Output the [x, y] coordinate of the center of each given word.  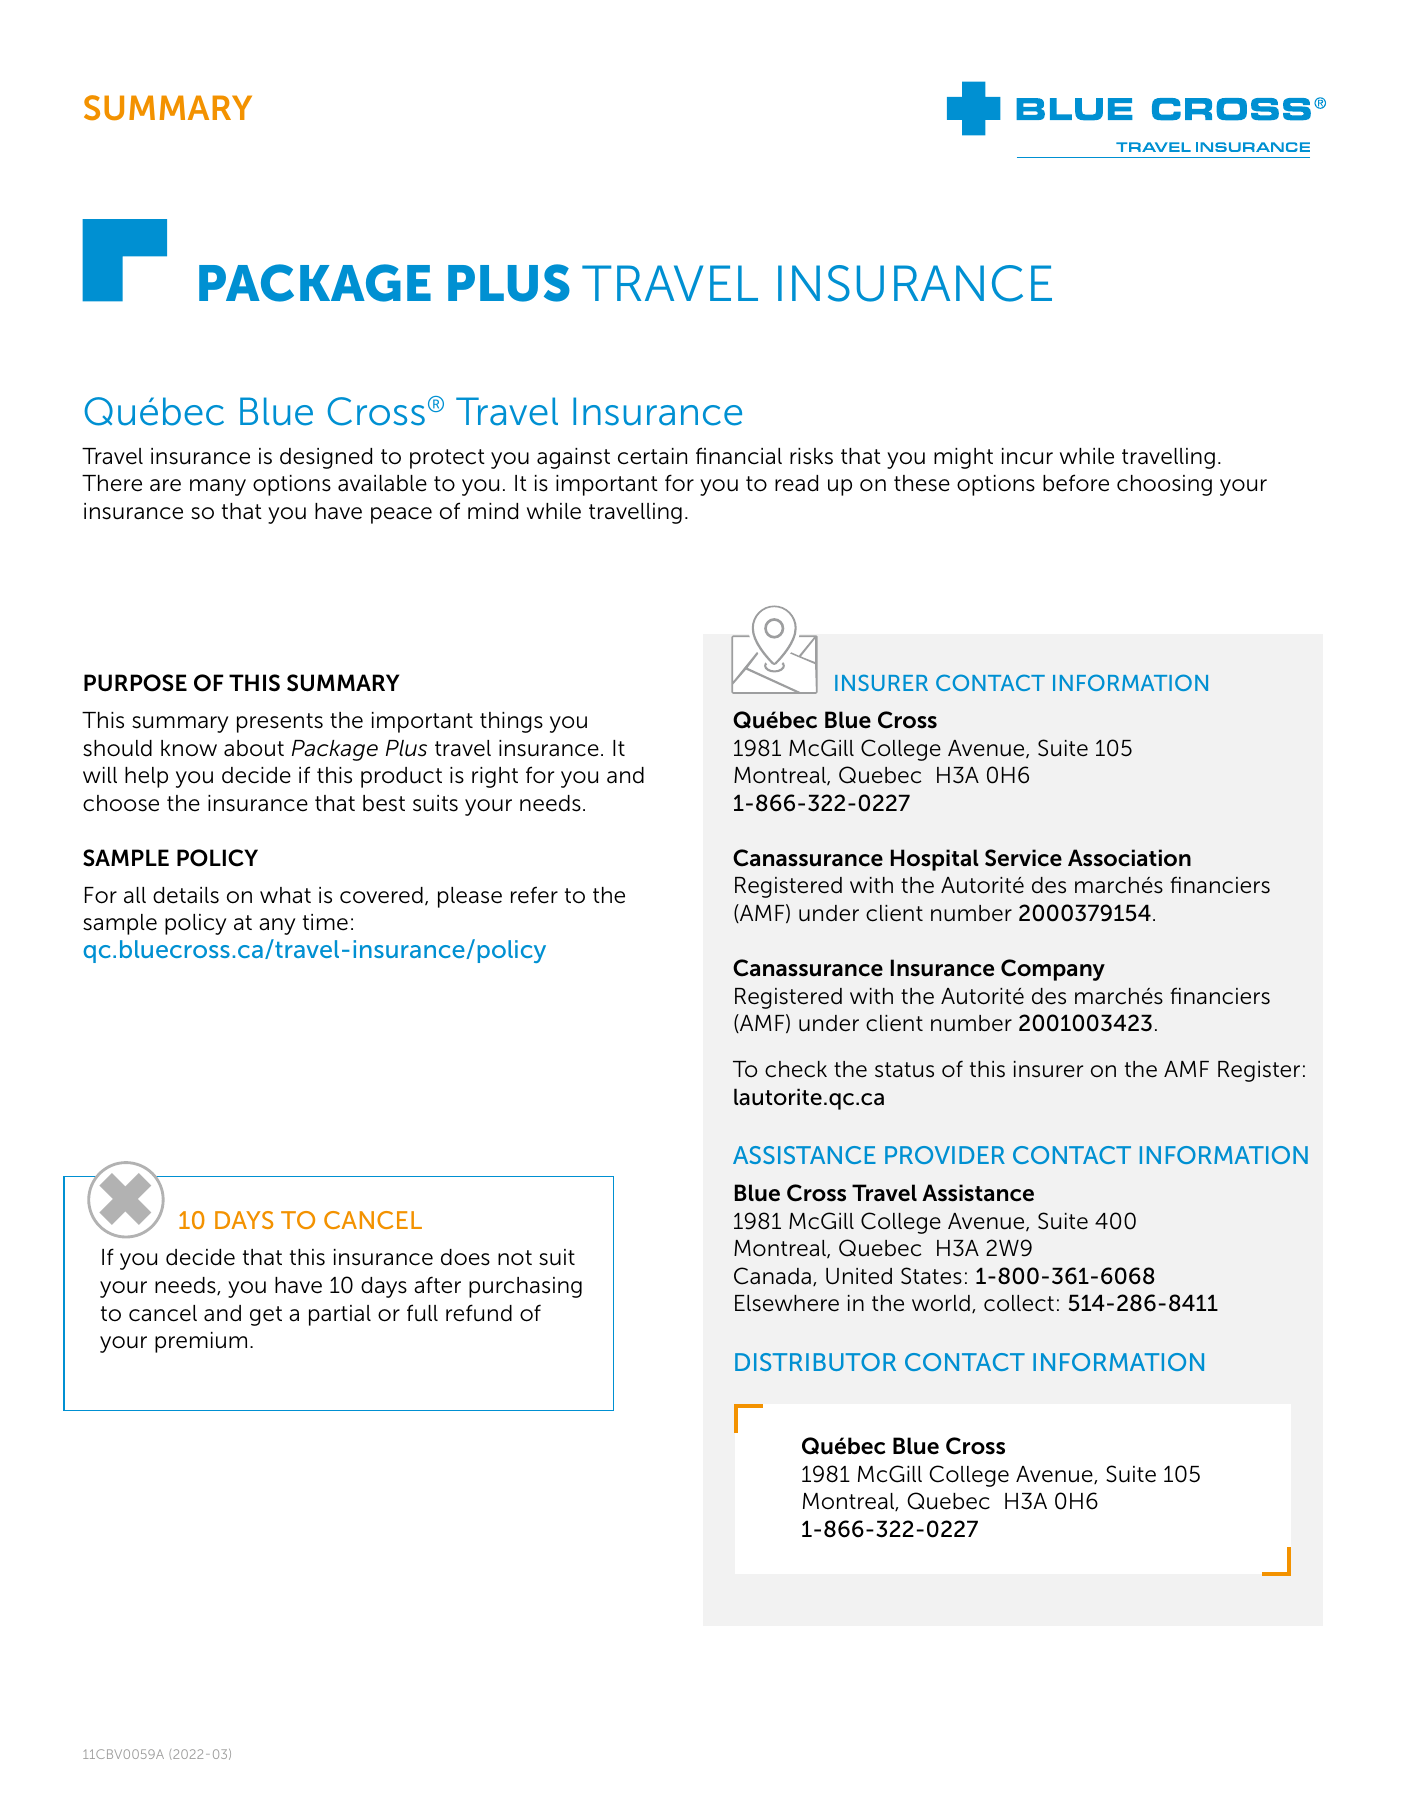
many [218, 487]
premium [201, 1342]
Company [1053, 970]
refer [534, 895]
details [186, 895]
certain [652, 456]
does [465, 1257]
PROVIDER [945, 1155]
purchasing [525, 1287]
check [796, 1069]
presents [280, 723]
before [1076, 483]
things [511, 722]
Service [1023, 858]
